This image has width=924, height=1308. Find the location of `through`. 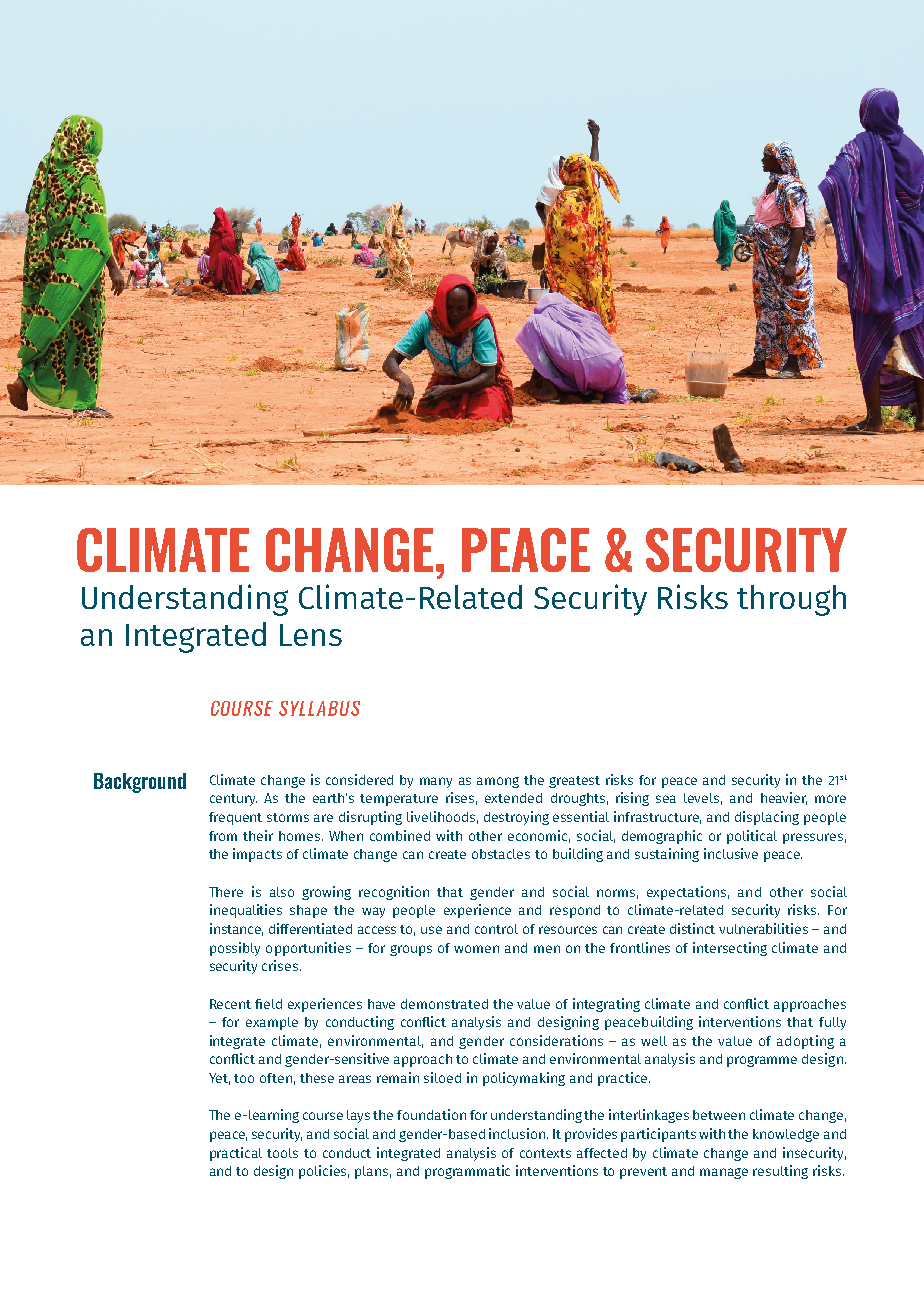

through is located at coordinates (791, 600).
